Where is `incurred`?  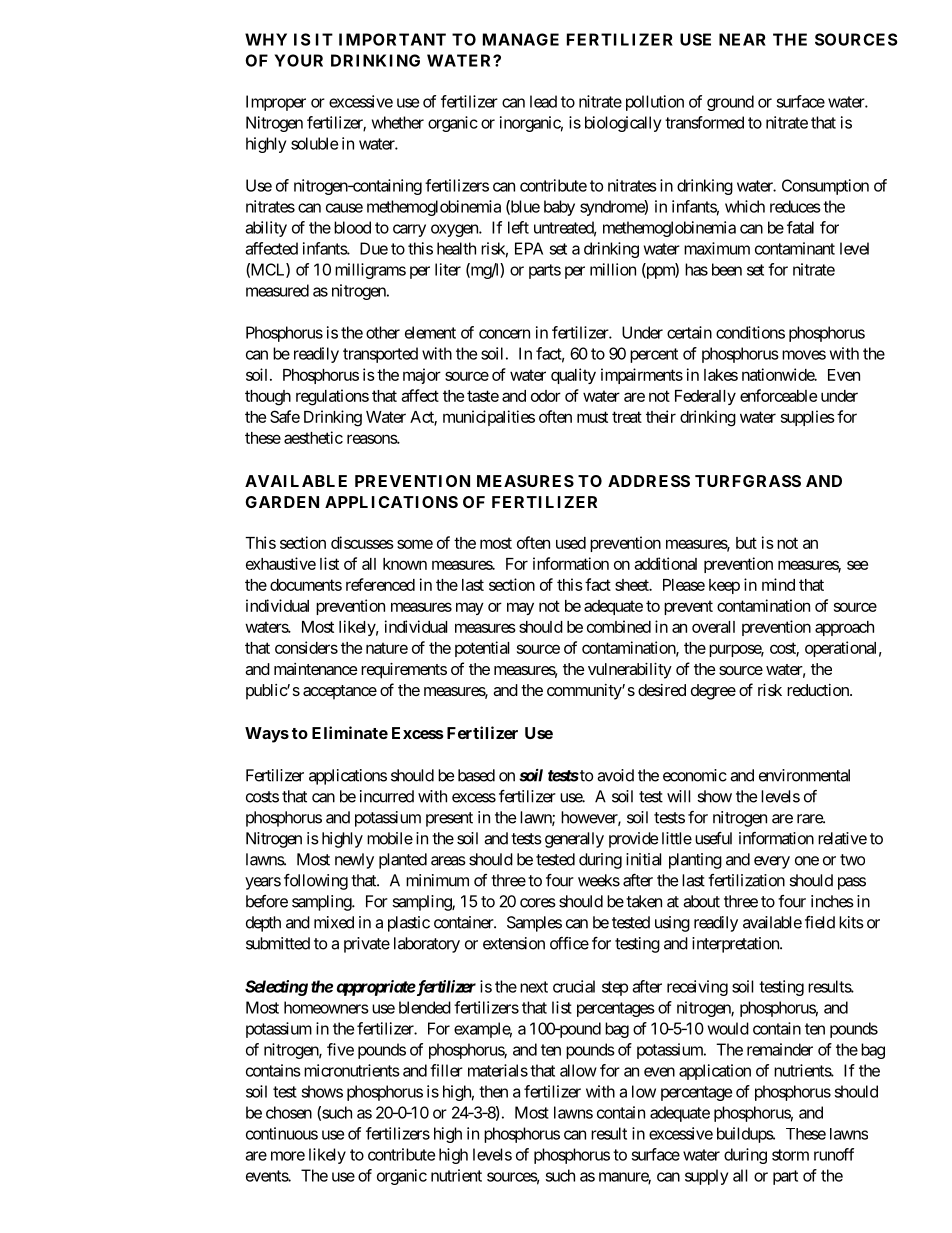 incurred is located at coordinates (387, 796).
